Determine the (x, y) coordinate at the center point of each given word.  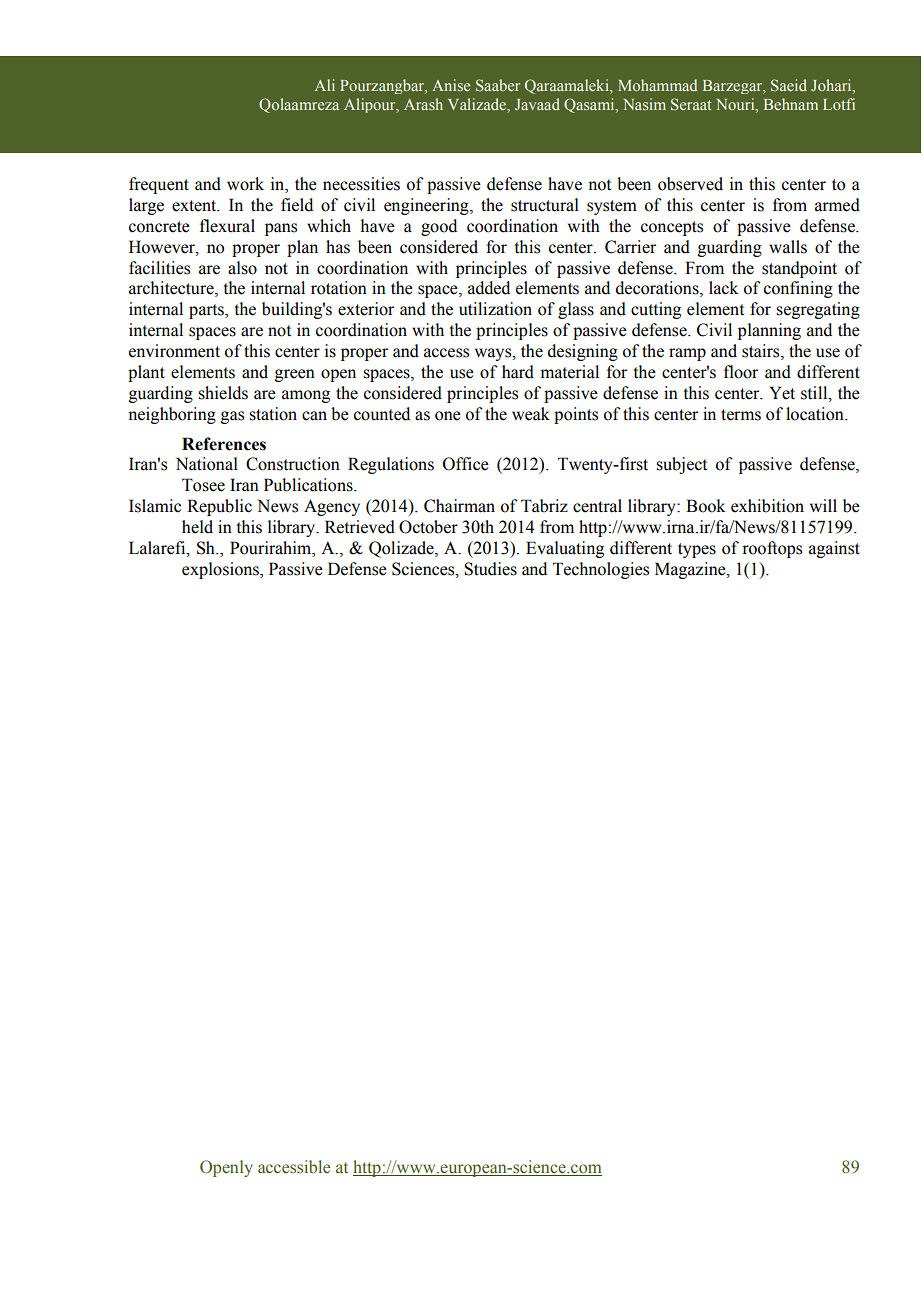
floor (741, 372)
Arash (423, 104)
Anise (451, 85)
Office (466, 464)
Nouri (737, 105)
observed (690, 184)
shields (223, 393)
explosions (221, 570)
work (245, 184)
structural (545, 205)
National (207, 464)
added (489, 288)
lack (723, 288)
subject (681, 465)
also (242, 268)
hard (518, 372)
